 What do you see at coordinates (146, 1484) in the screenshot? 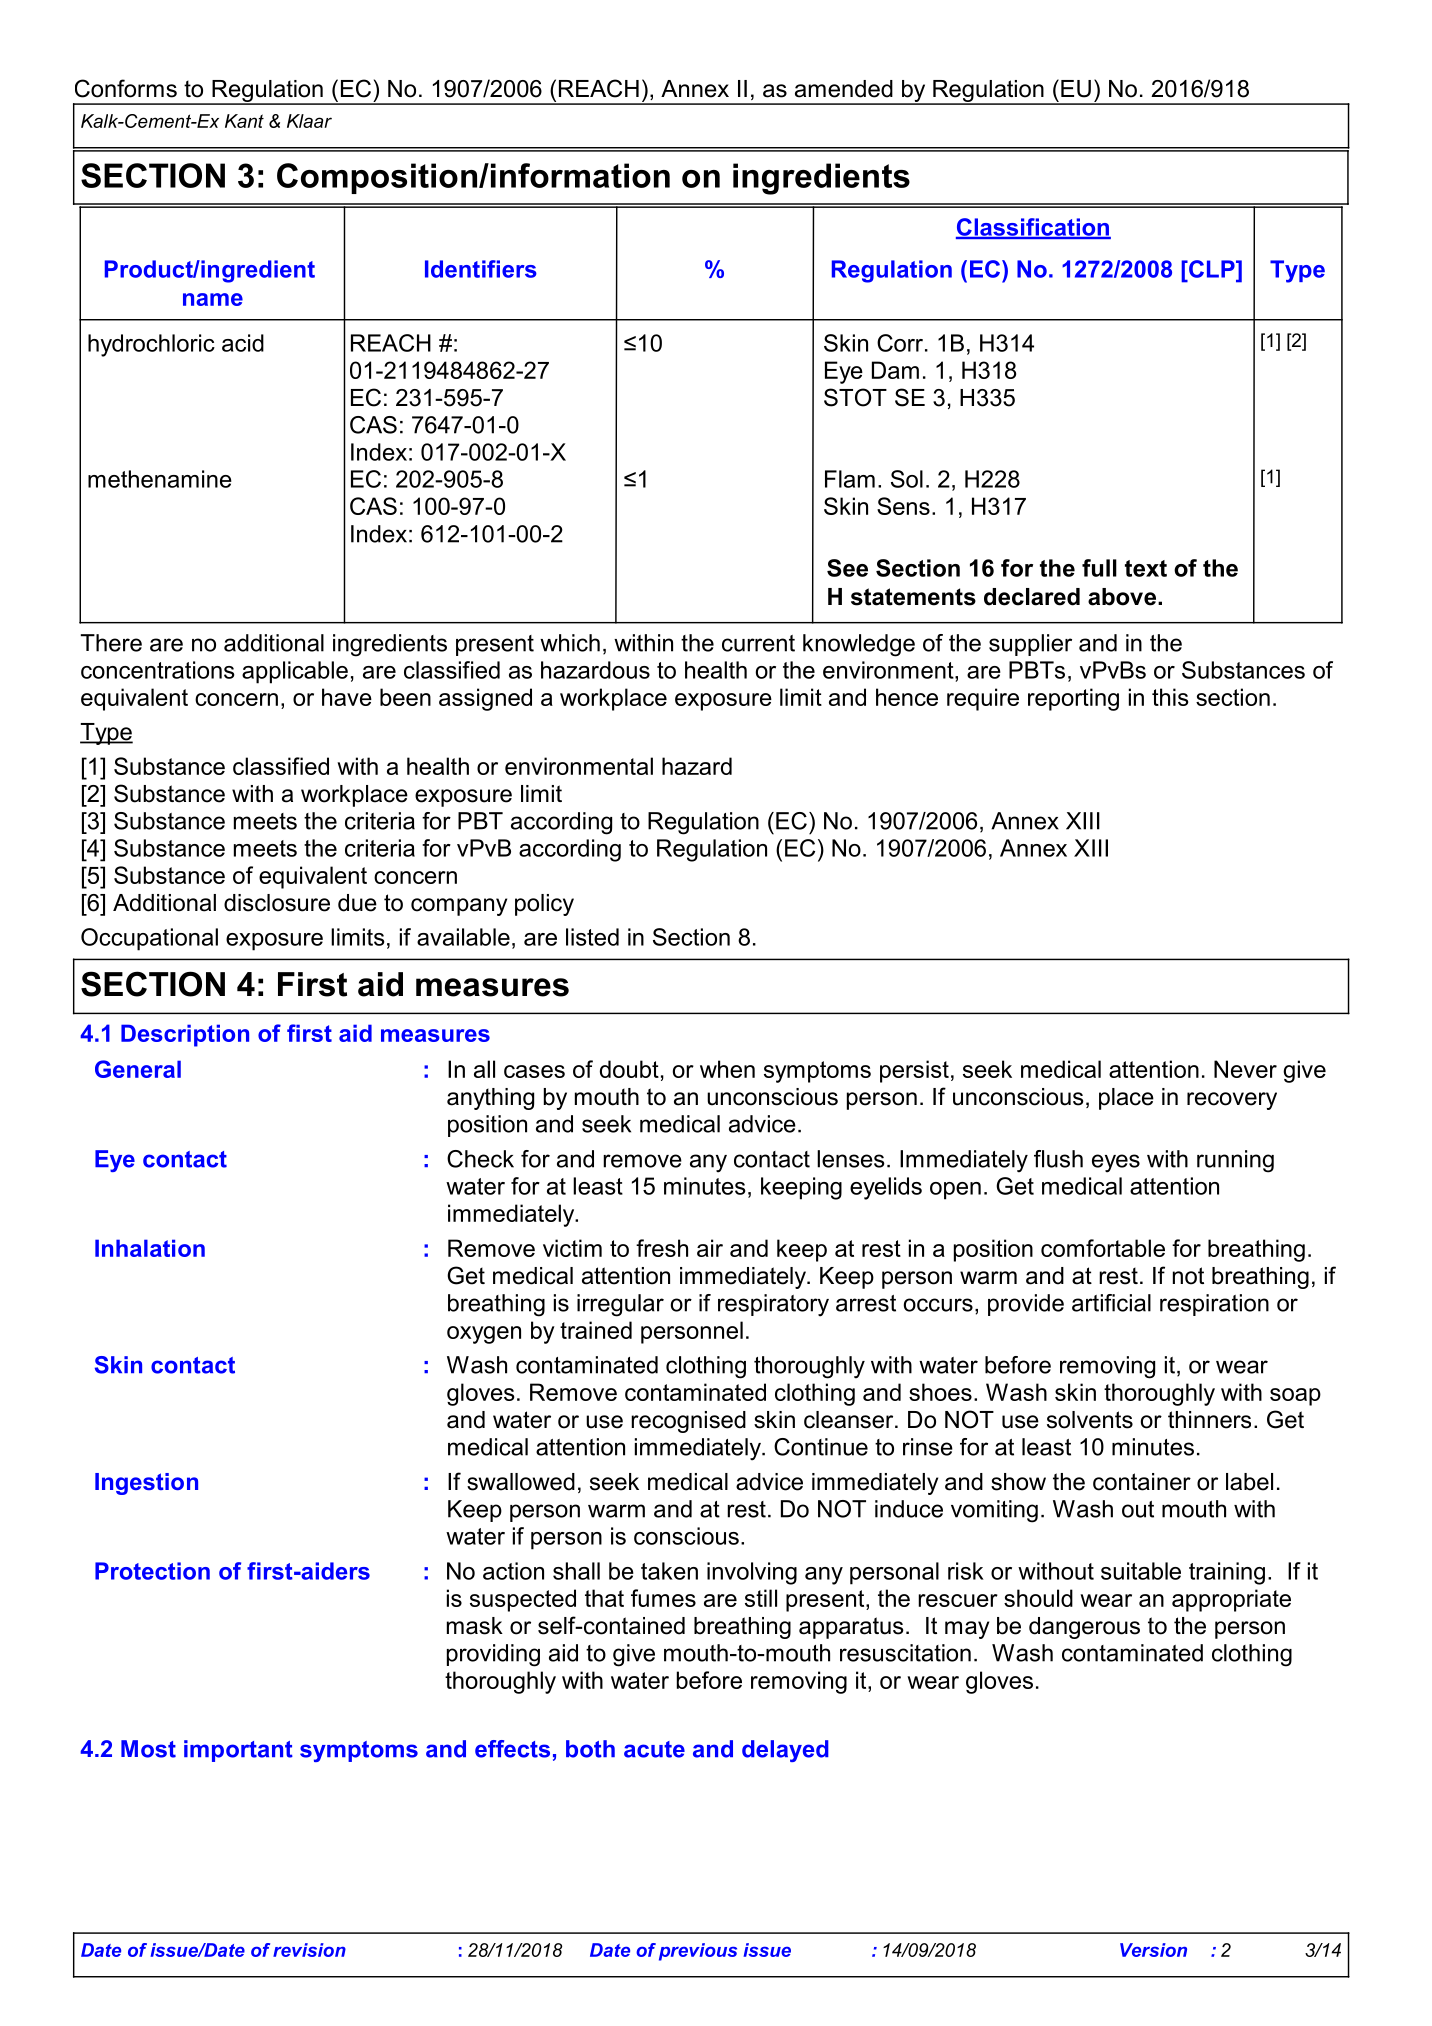
I see `Ingestion` at bounding box center [146, 1484].
